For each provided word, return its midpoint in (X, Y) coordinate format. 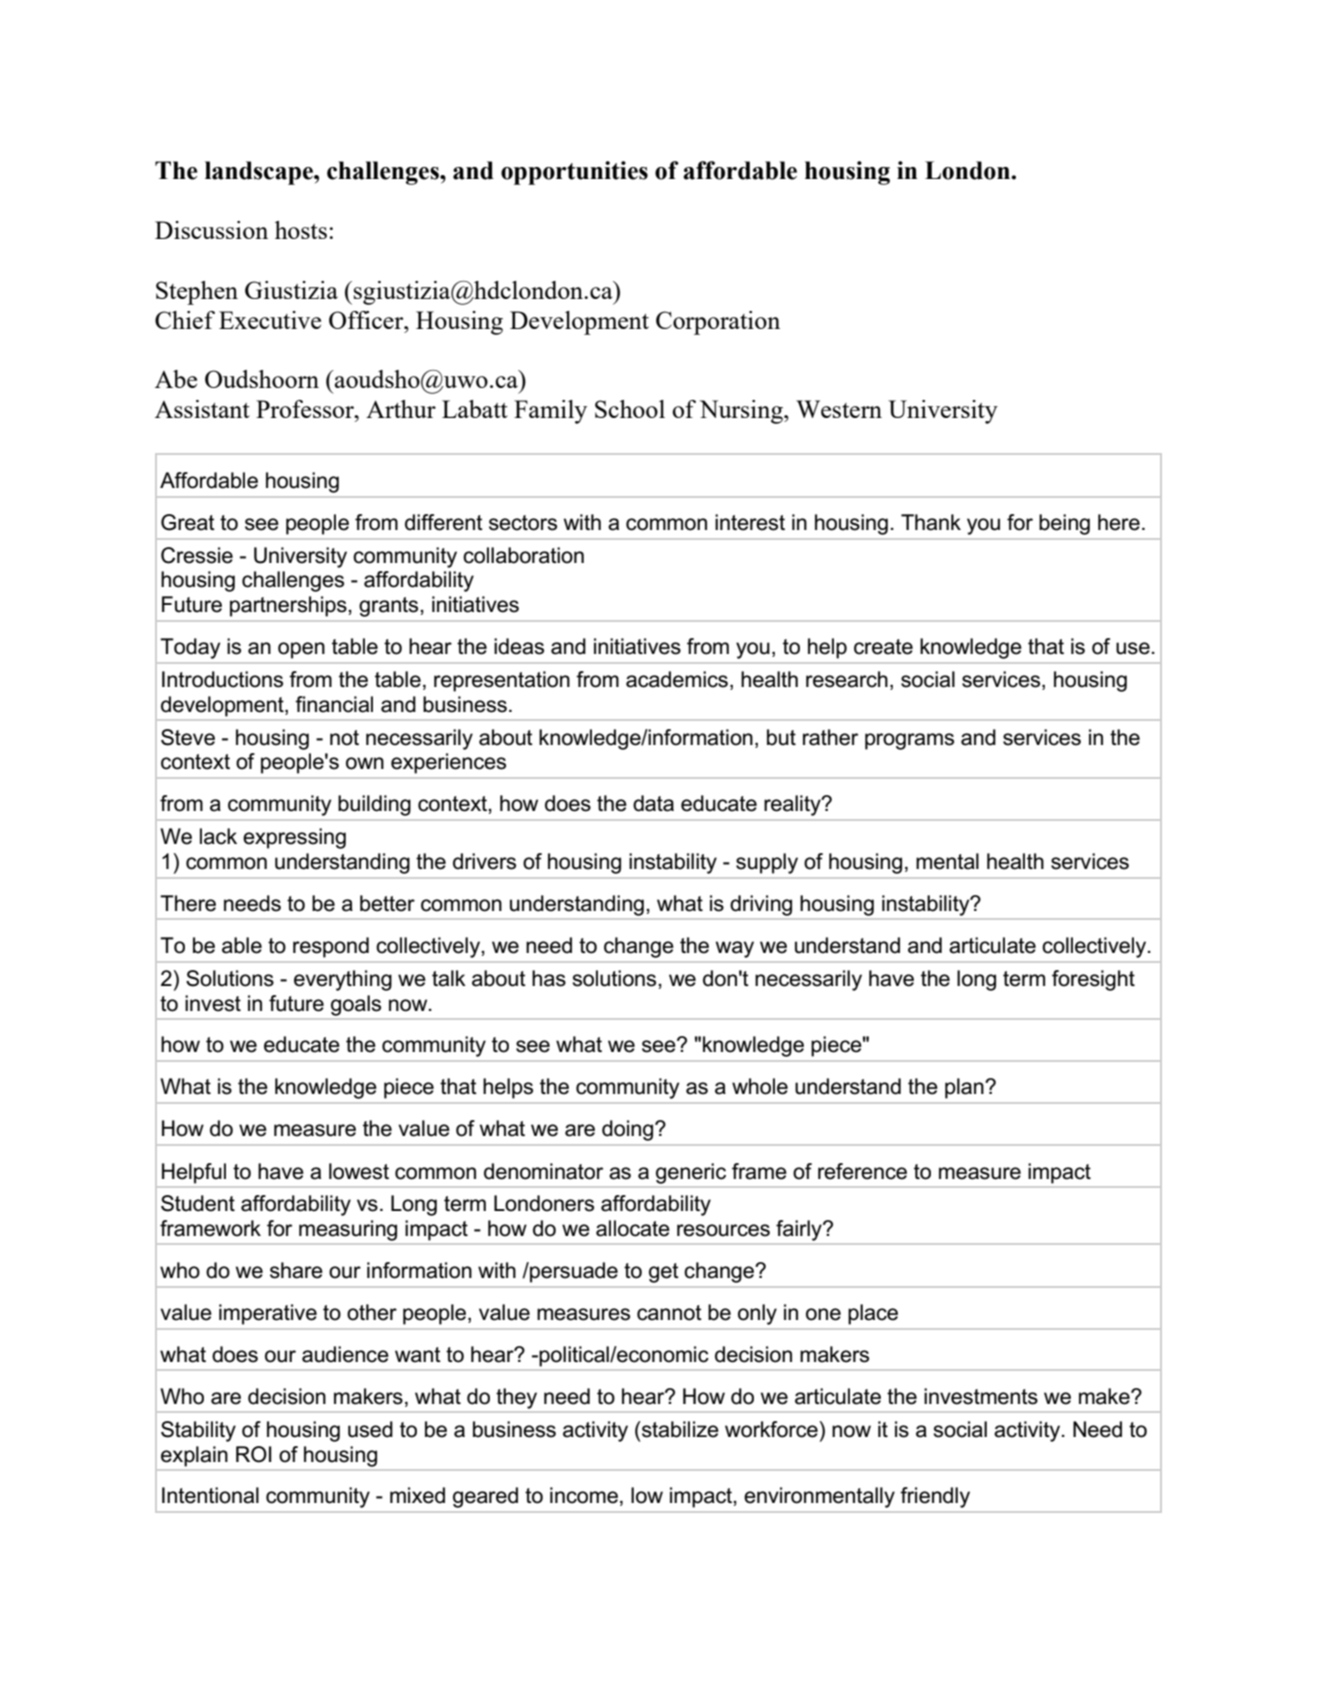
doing (629, 1130)
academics (677, 679)
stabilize (679, 1429)
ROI (254, 1454)
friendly (935, 1497)
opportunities (574, 173)
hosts (301, 230)
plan (965, 1088)
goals (356, 1005)
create (883, 647)
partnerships (289, 606)
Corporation (718, 323)
